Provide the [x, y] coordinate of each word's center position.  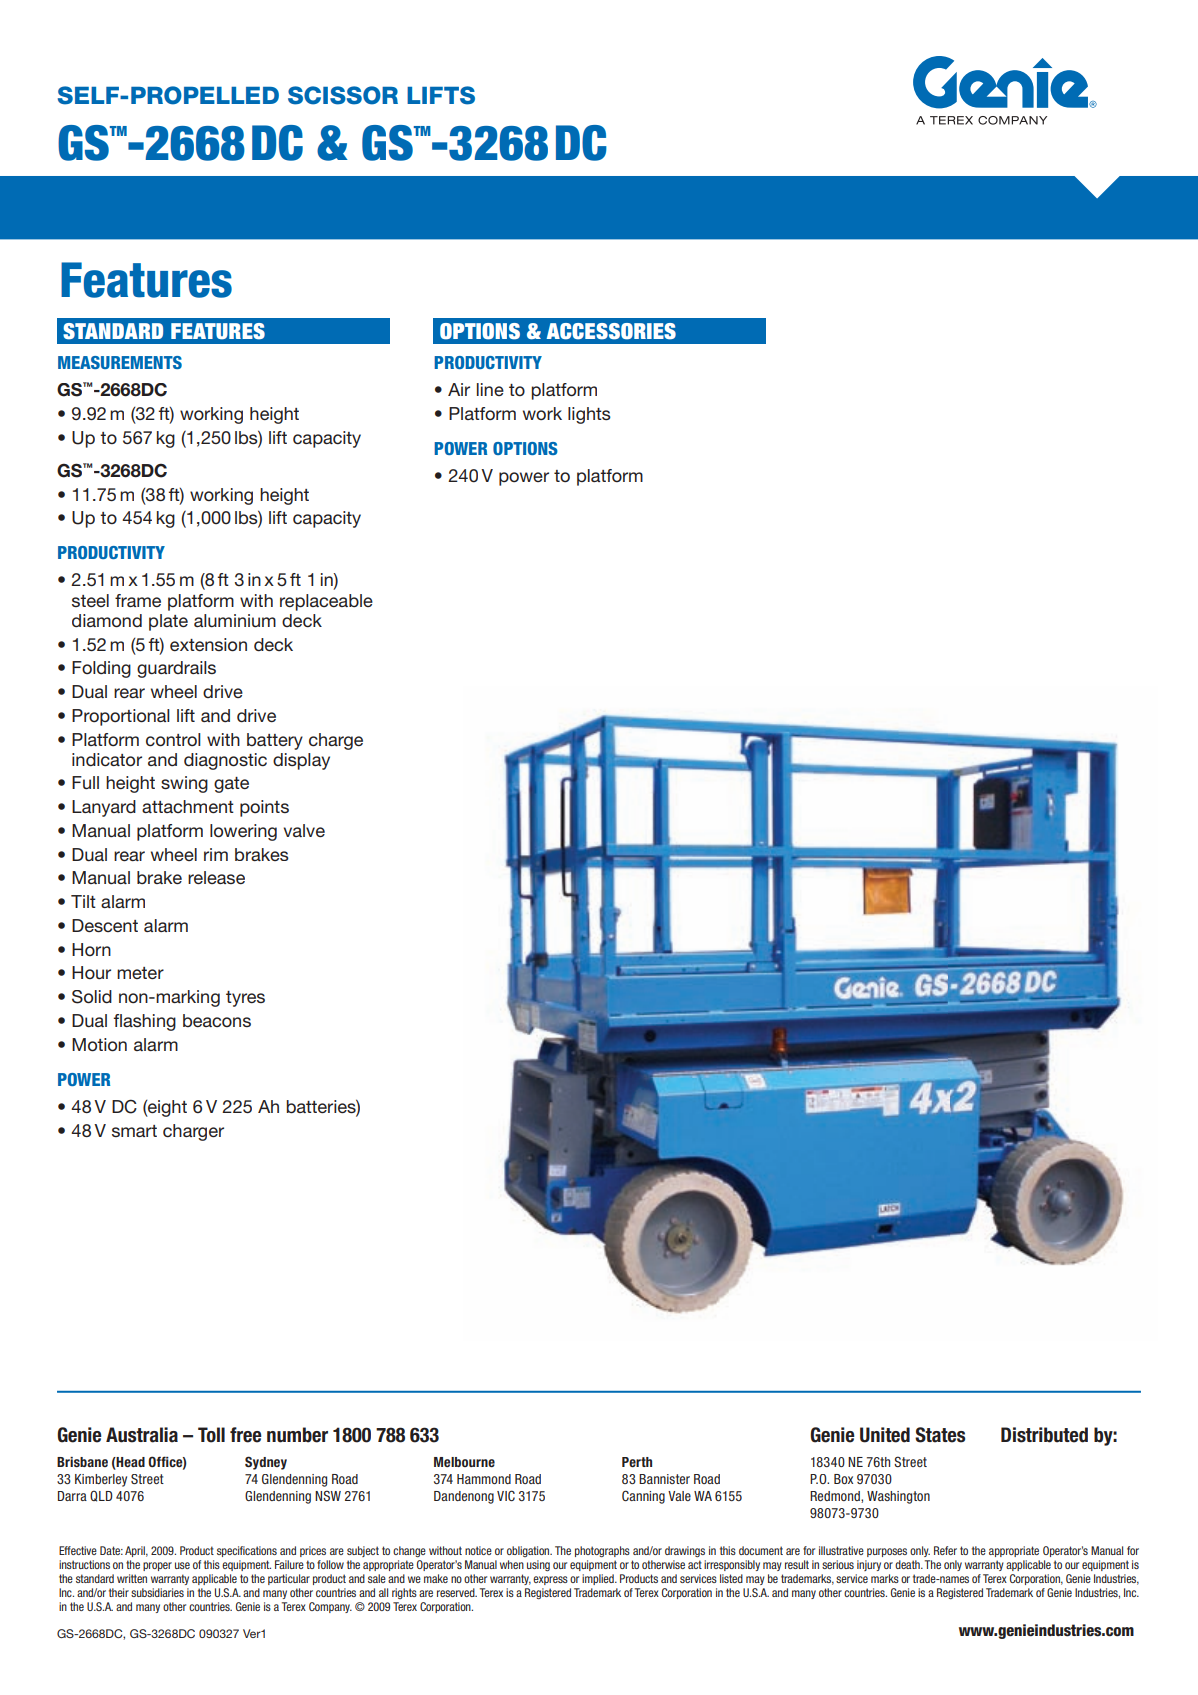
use [182, 1565]
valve [304, 830]
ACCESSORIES [611, 331]
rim [216, 854]
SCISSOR [343, 95]
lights [589, 415]
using [538, 1565]
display [301, 761]
